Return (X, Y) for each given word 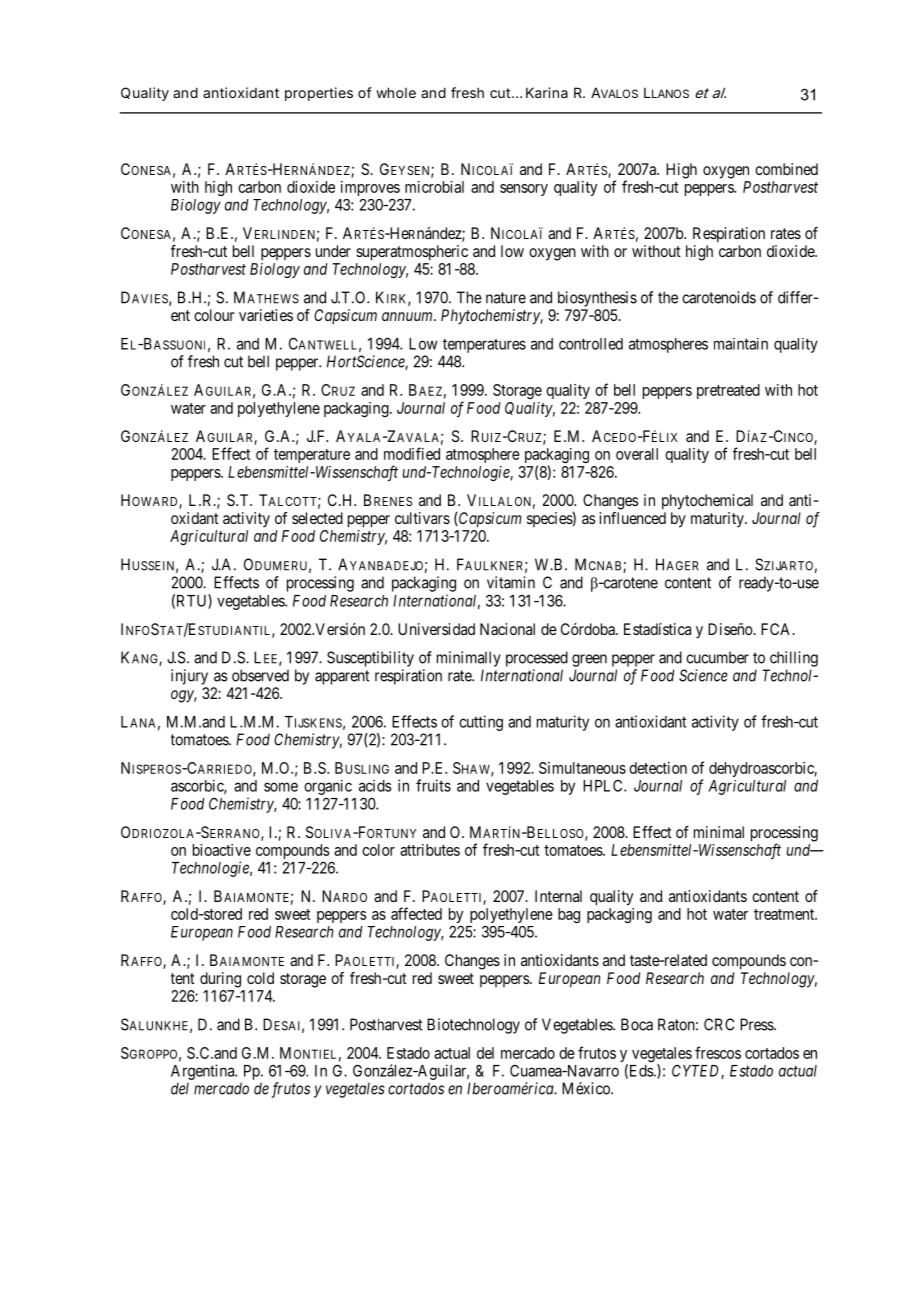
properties (319, 94)
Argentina (203, 1073)
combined (786, 169)
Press (757, 1024)
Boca (637, 1024)
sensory (524, 190)
